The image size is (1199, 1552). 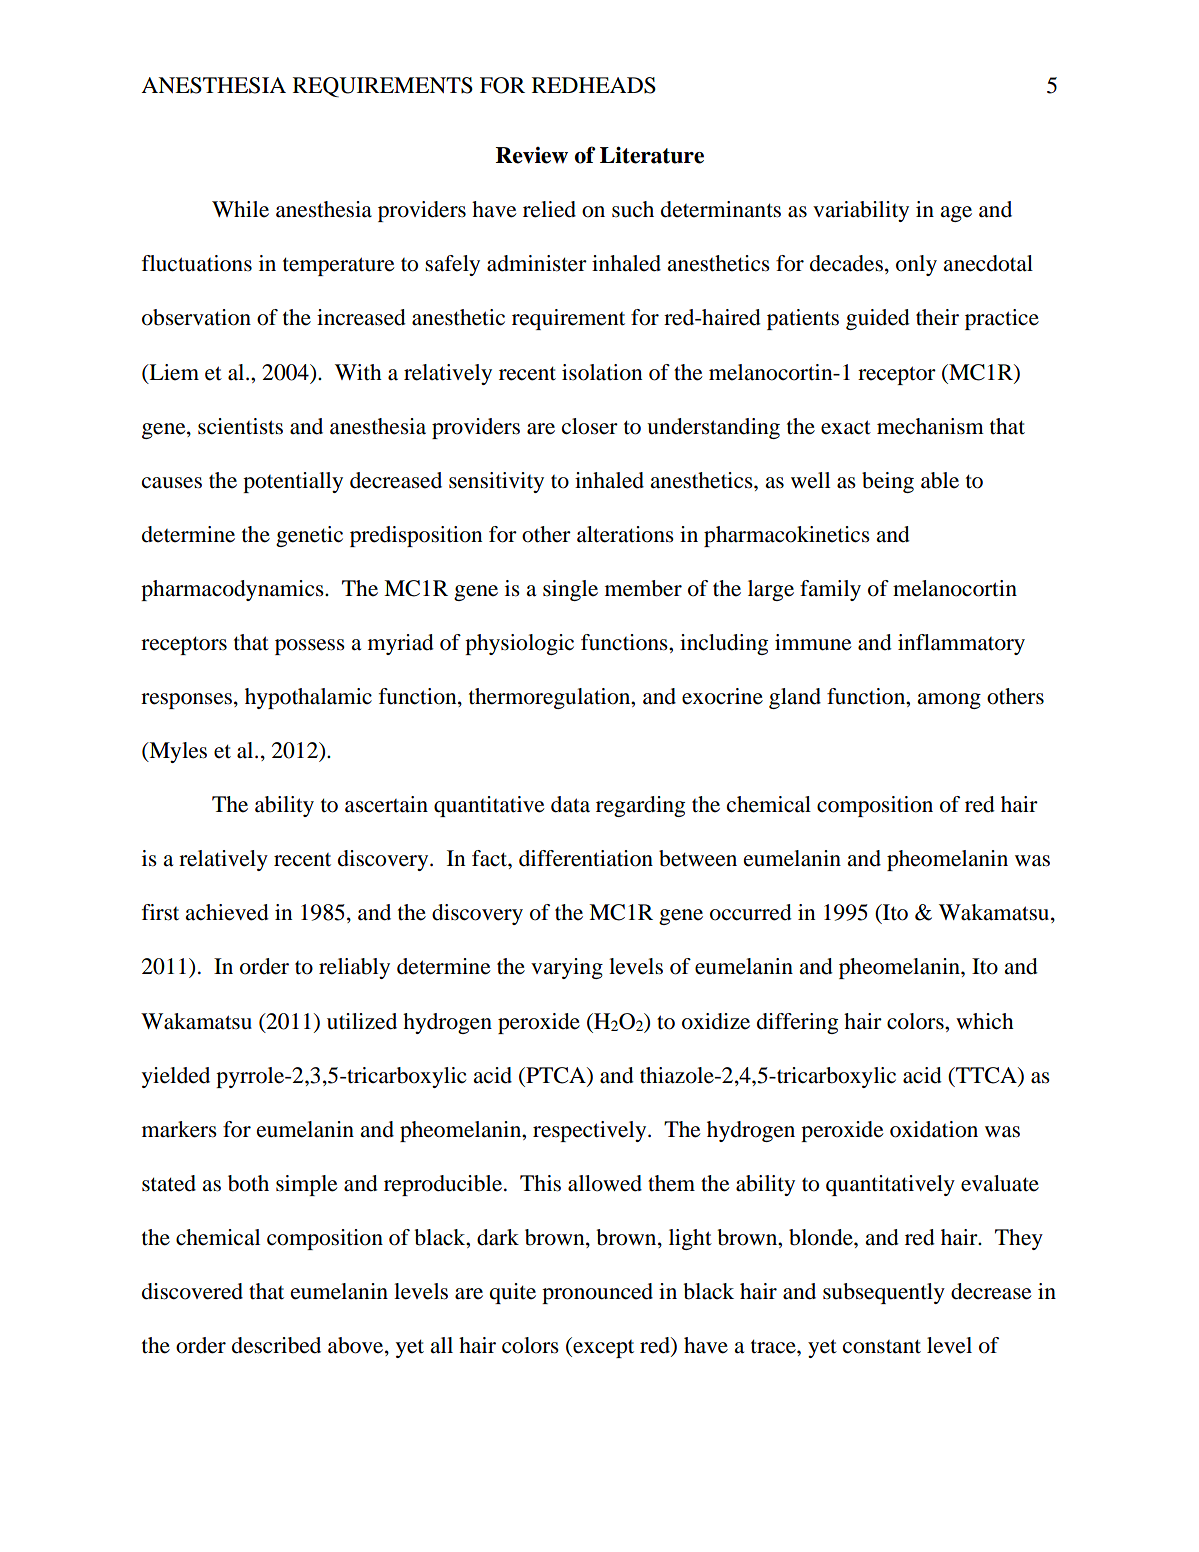 I want to click on respectively, so click(x=591, y=1131).
